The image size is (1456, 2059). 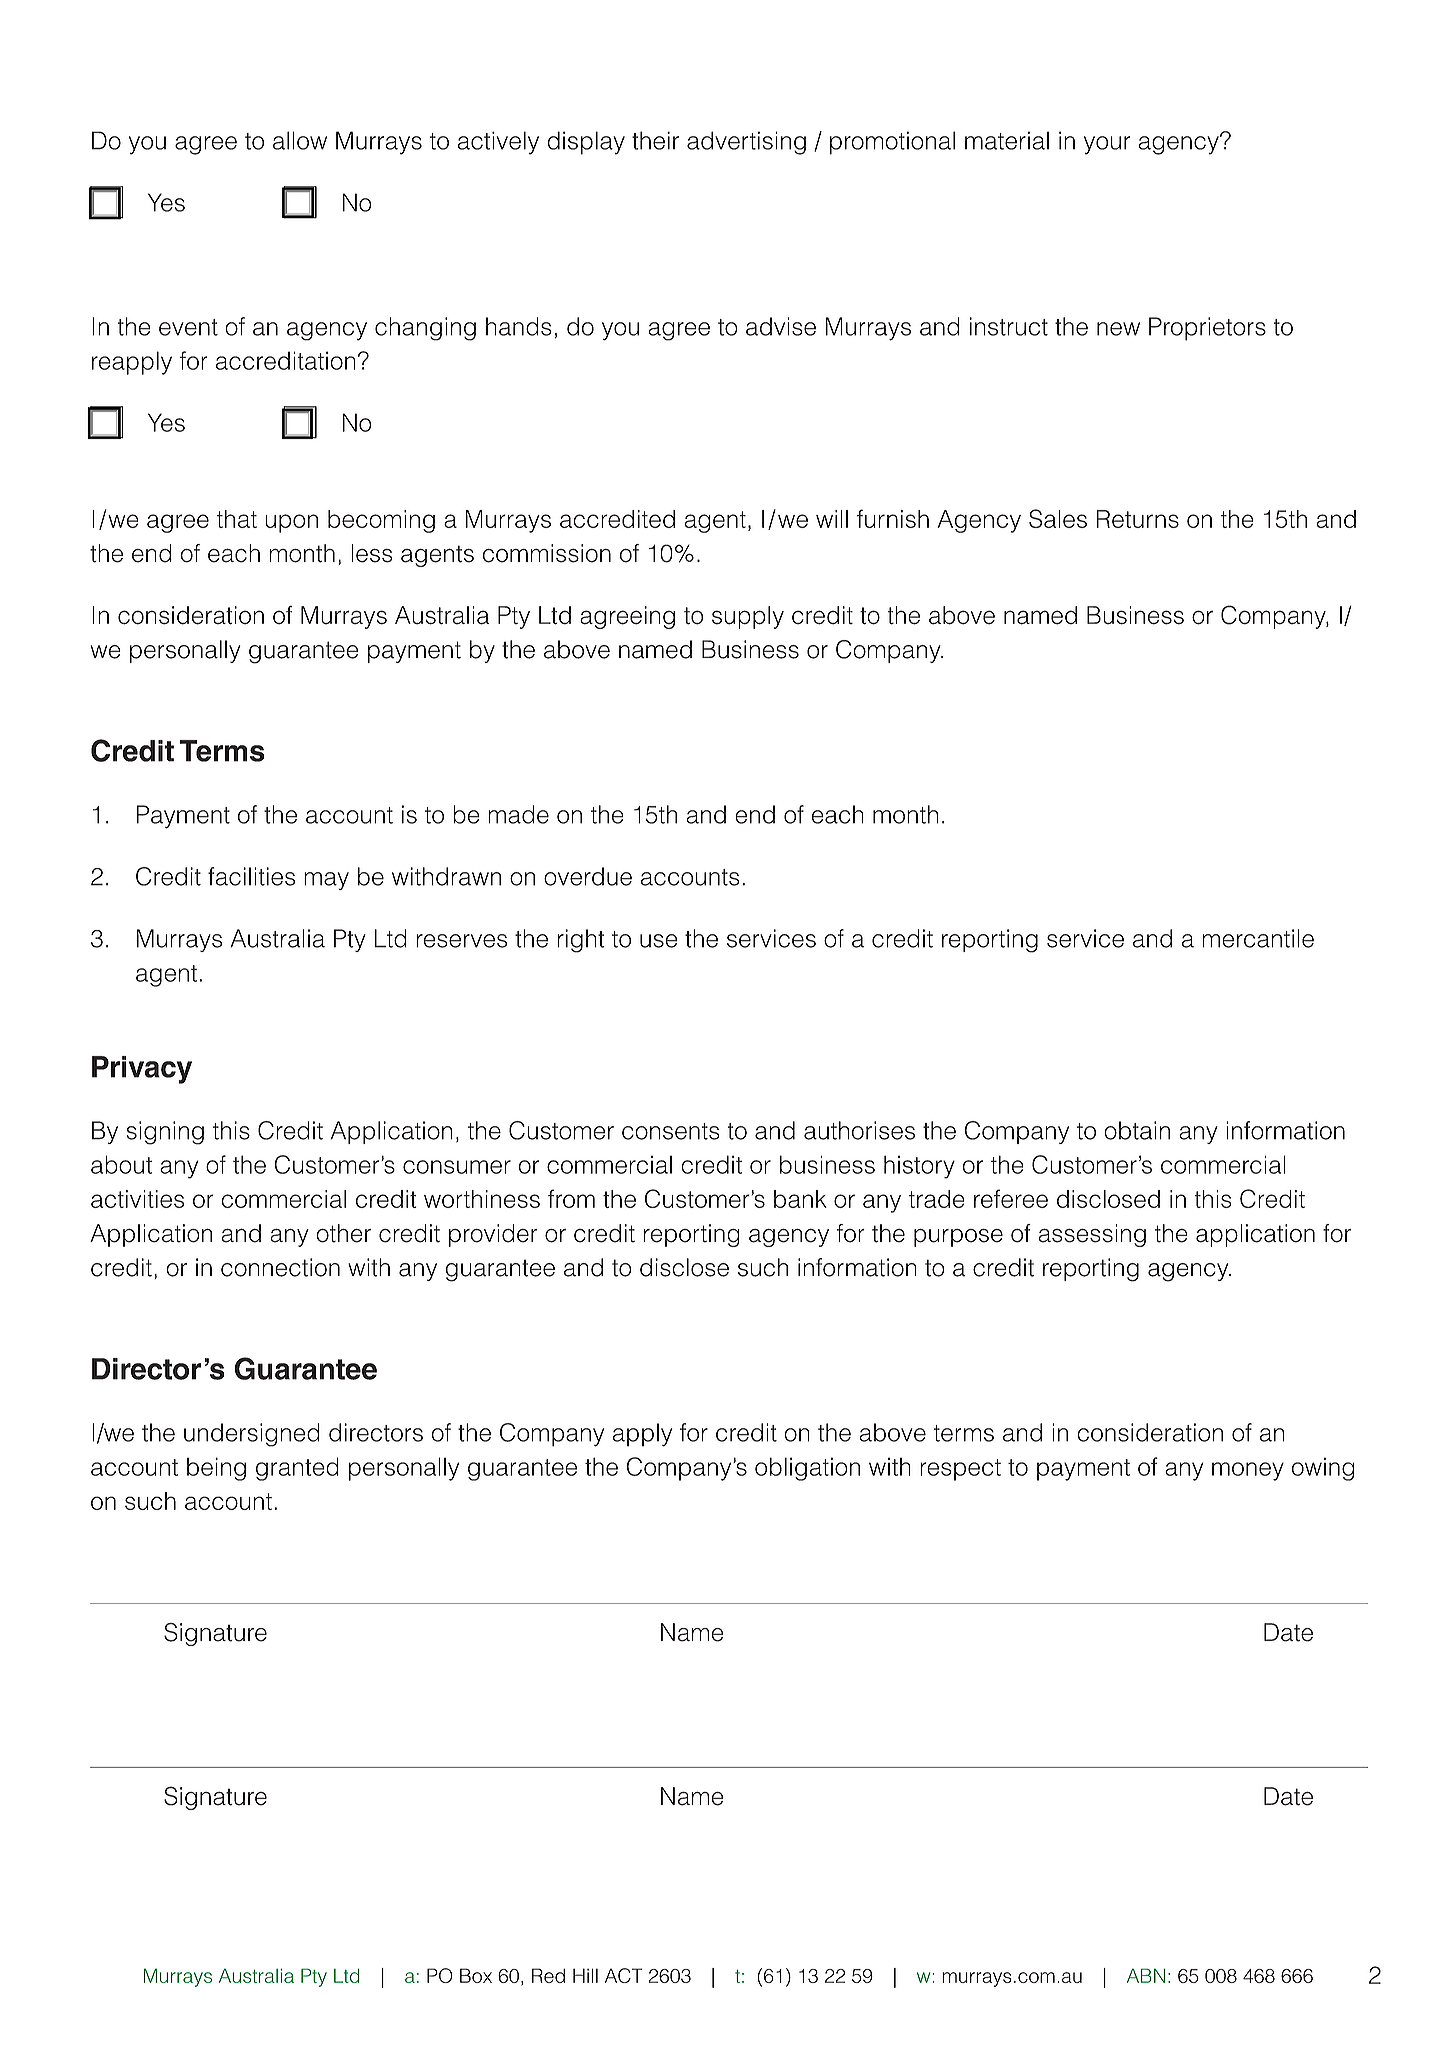 I want to click on ABN, so click(x=1146, y=1975).
